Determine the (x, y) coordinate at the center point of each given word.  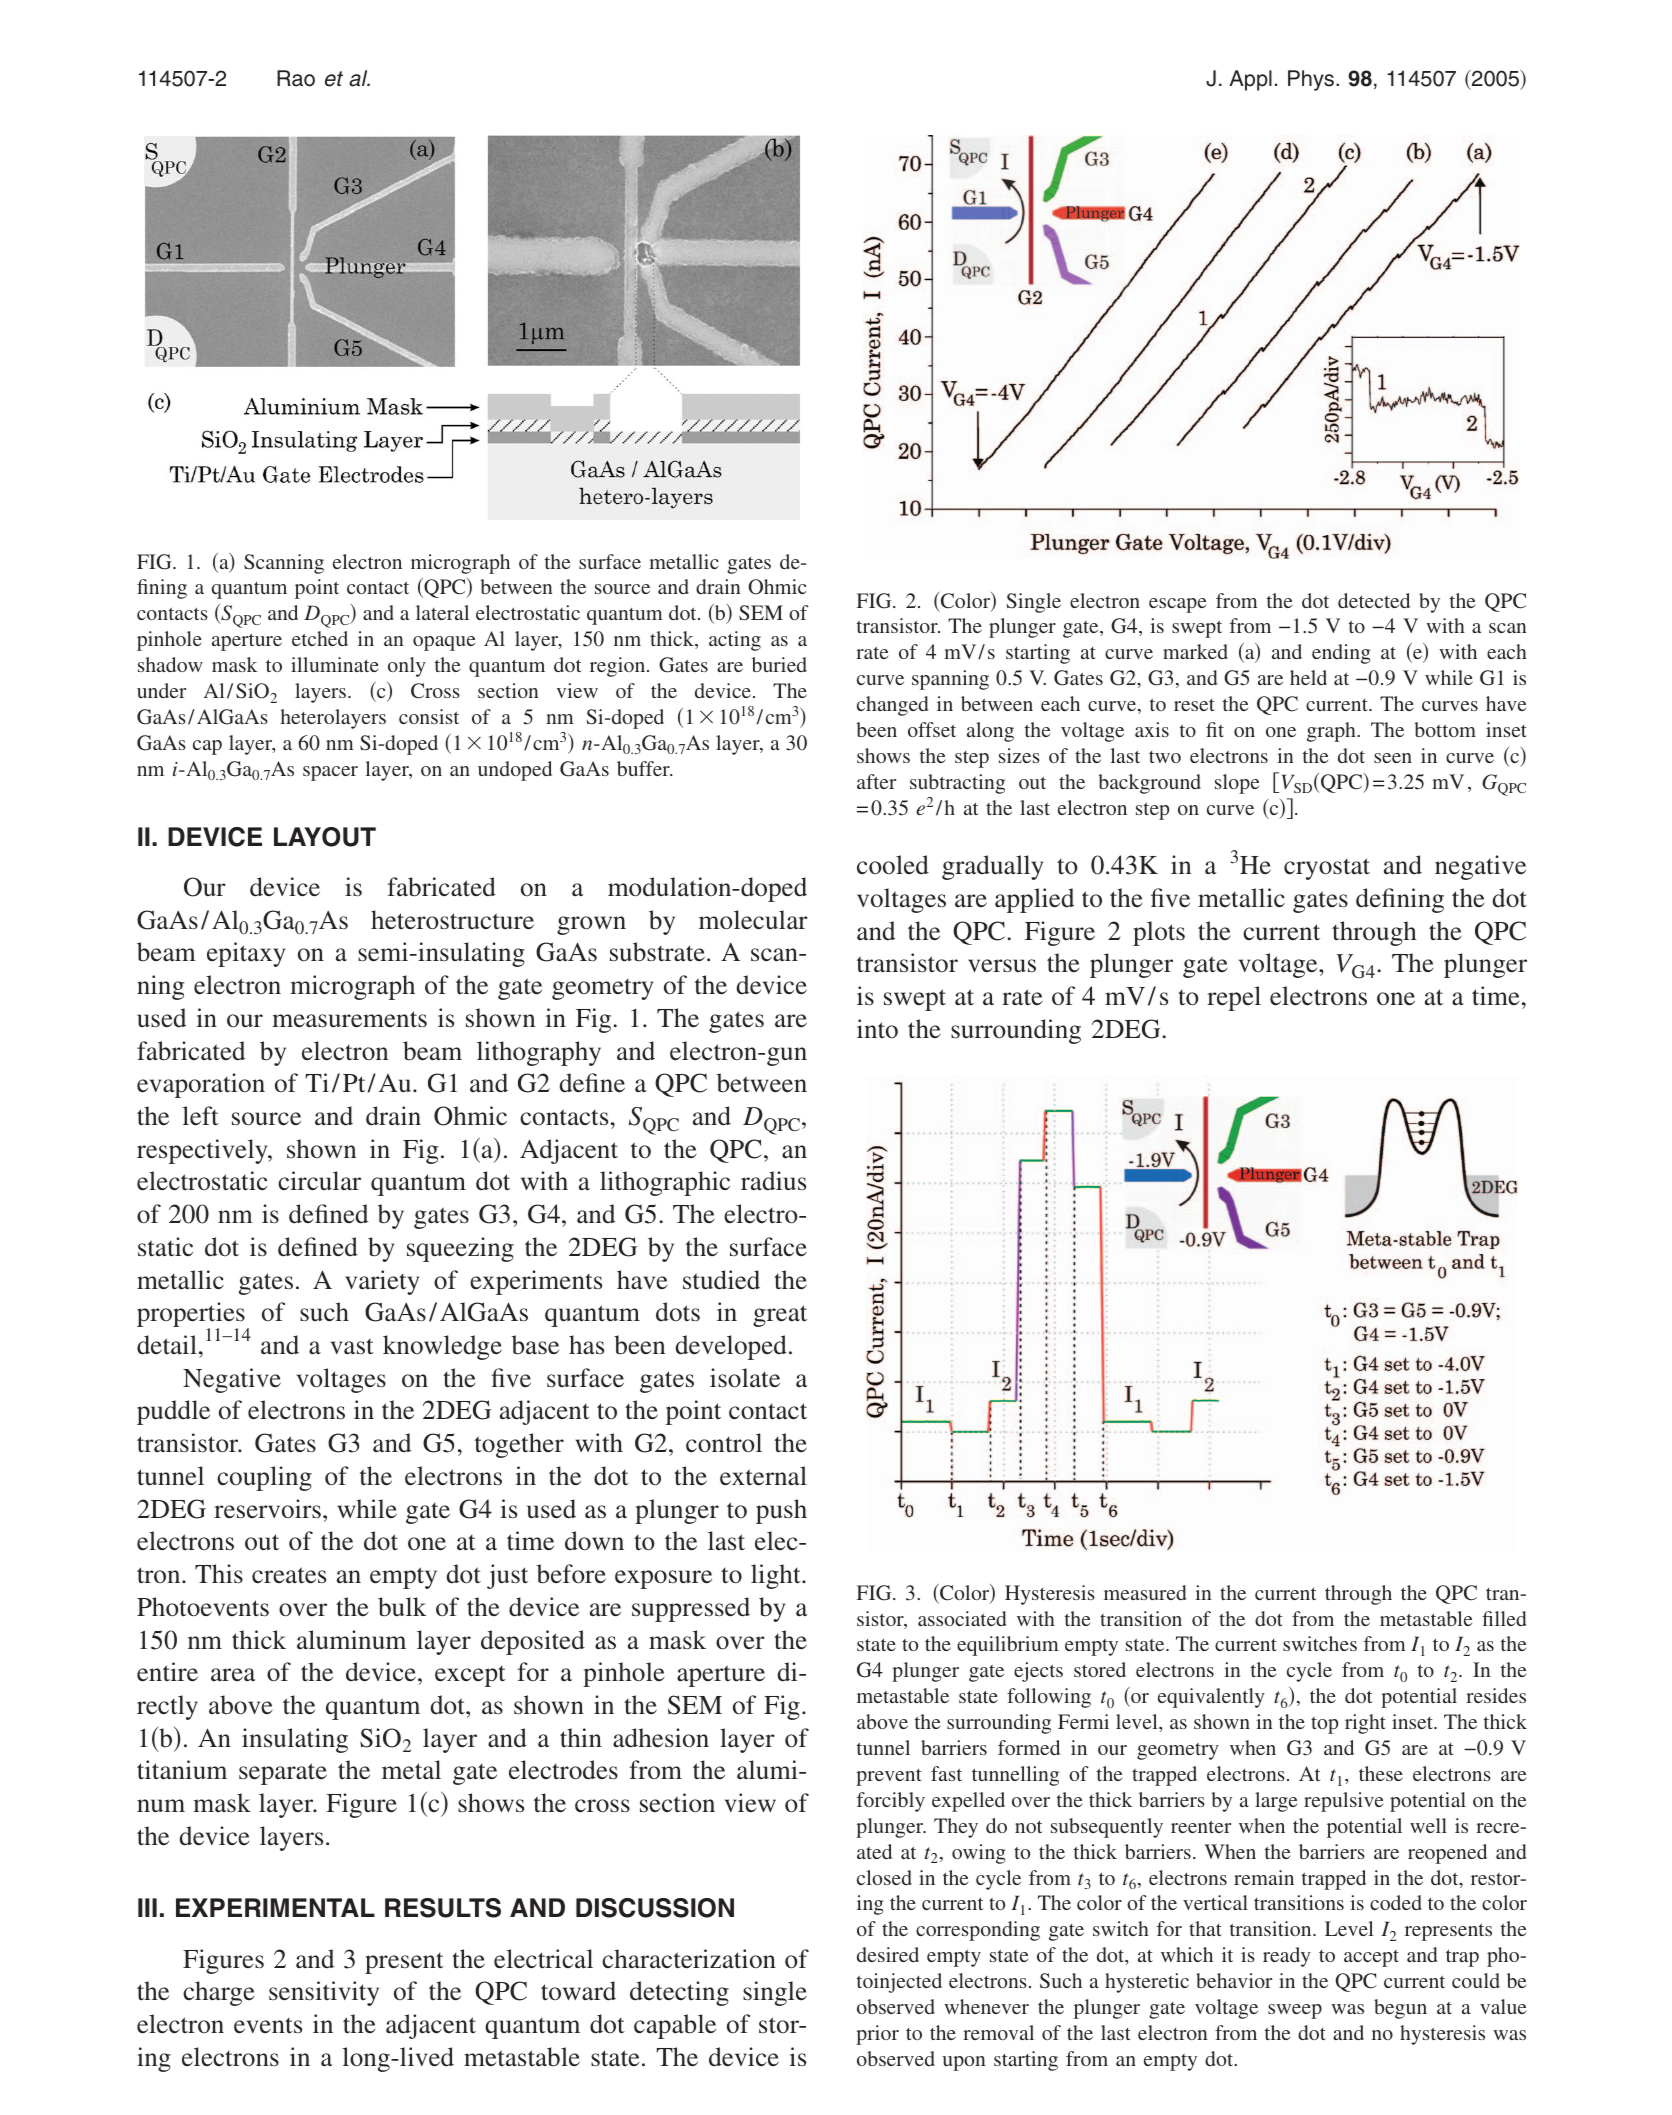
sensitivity (324, 1993)
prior (877, 2035)
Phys (1312, 80)
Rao (296, 78)
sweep (1295, 2011)
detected (1374, 600)
